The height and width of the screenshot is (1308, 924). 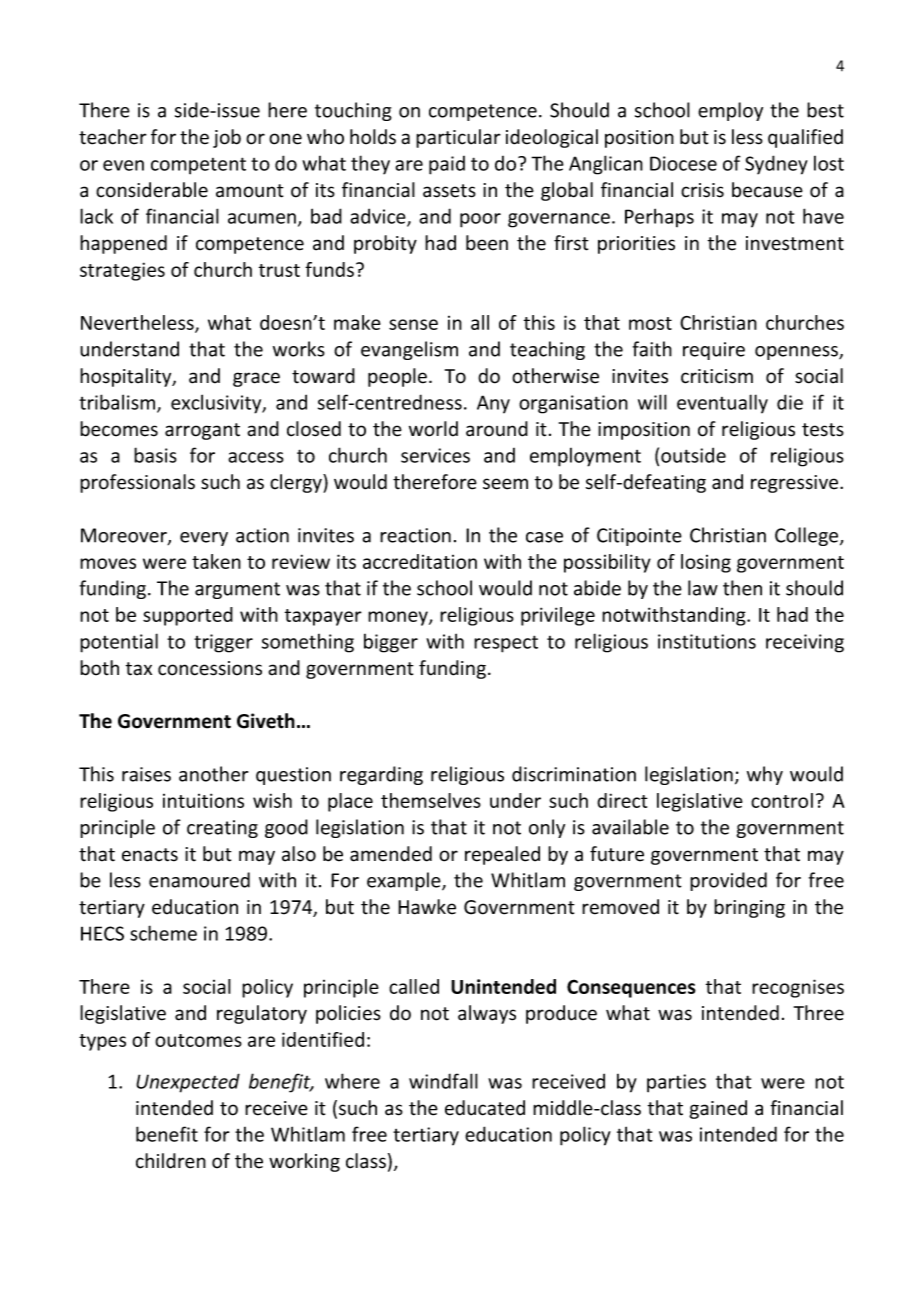 What do you see at coordinates (776, 165) in the screenshot?
I see `Sydney` at bounding box center [776, 165].
